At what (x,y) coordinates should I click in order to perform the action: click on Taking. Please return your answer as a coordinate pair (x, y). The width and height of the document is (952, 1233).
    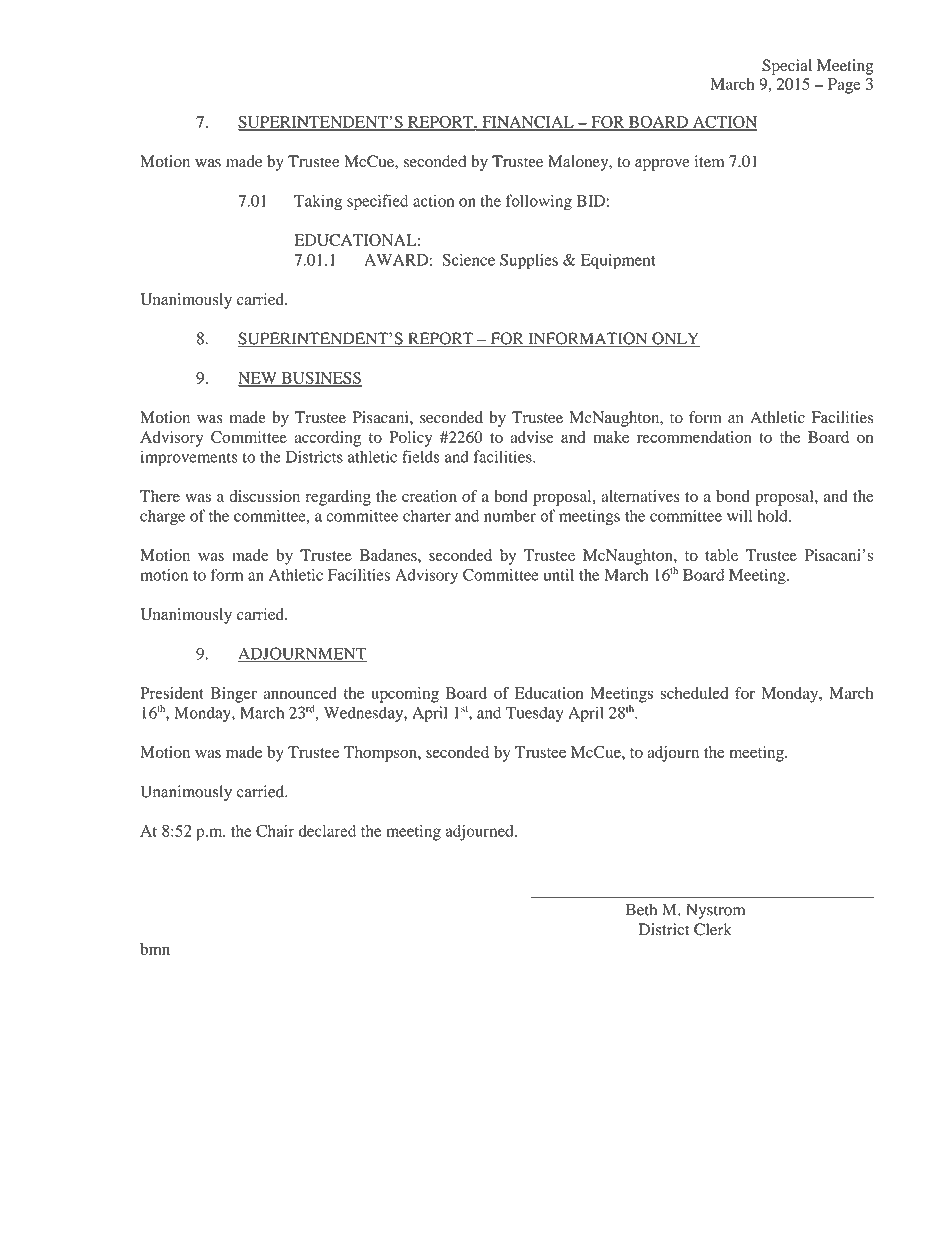
    Looking at the image, I should click on (318, 203).
